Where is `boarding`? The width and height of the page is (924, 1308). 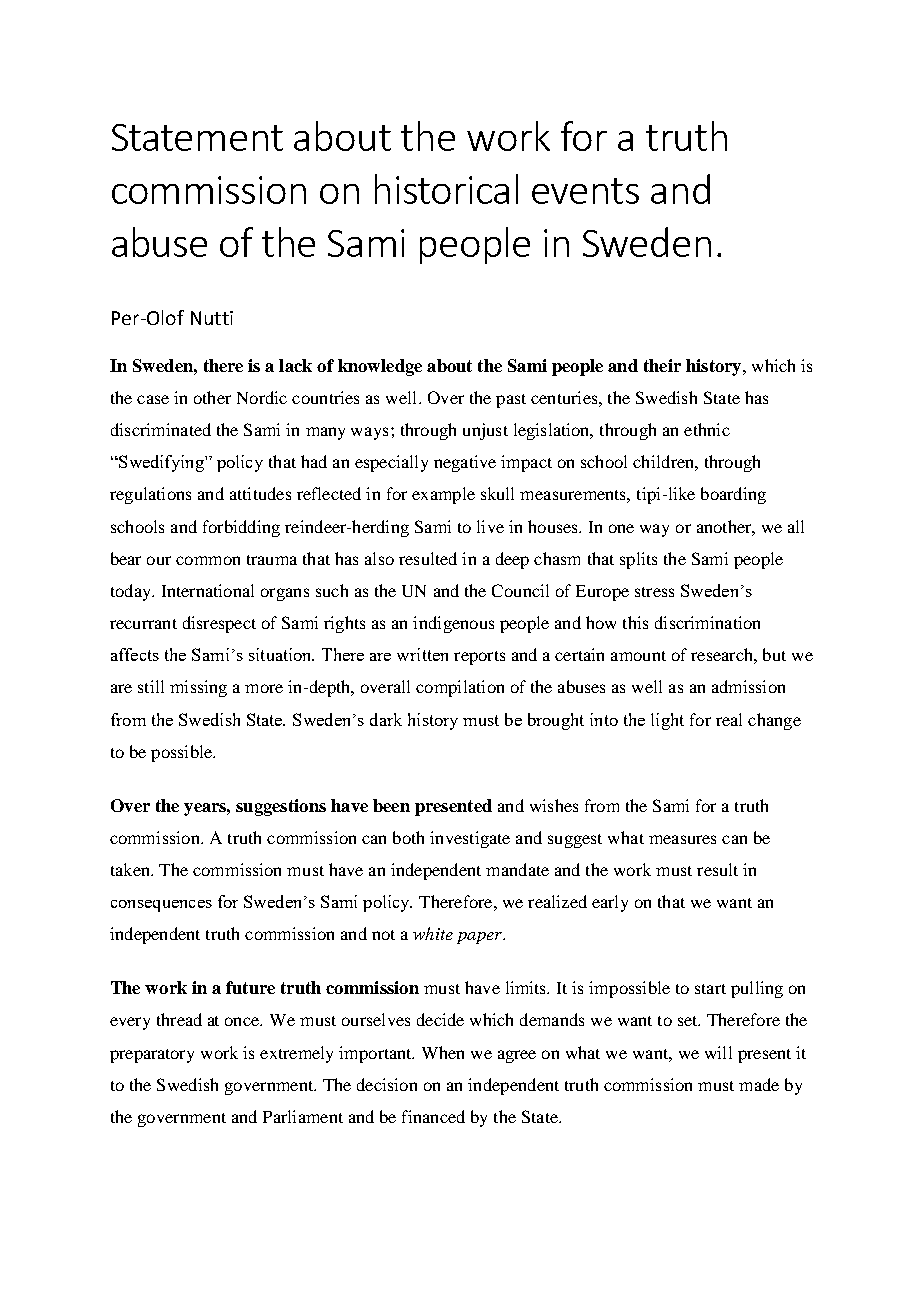 boarding is located at coordinates (733, 495).
